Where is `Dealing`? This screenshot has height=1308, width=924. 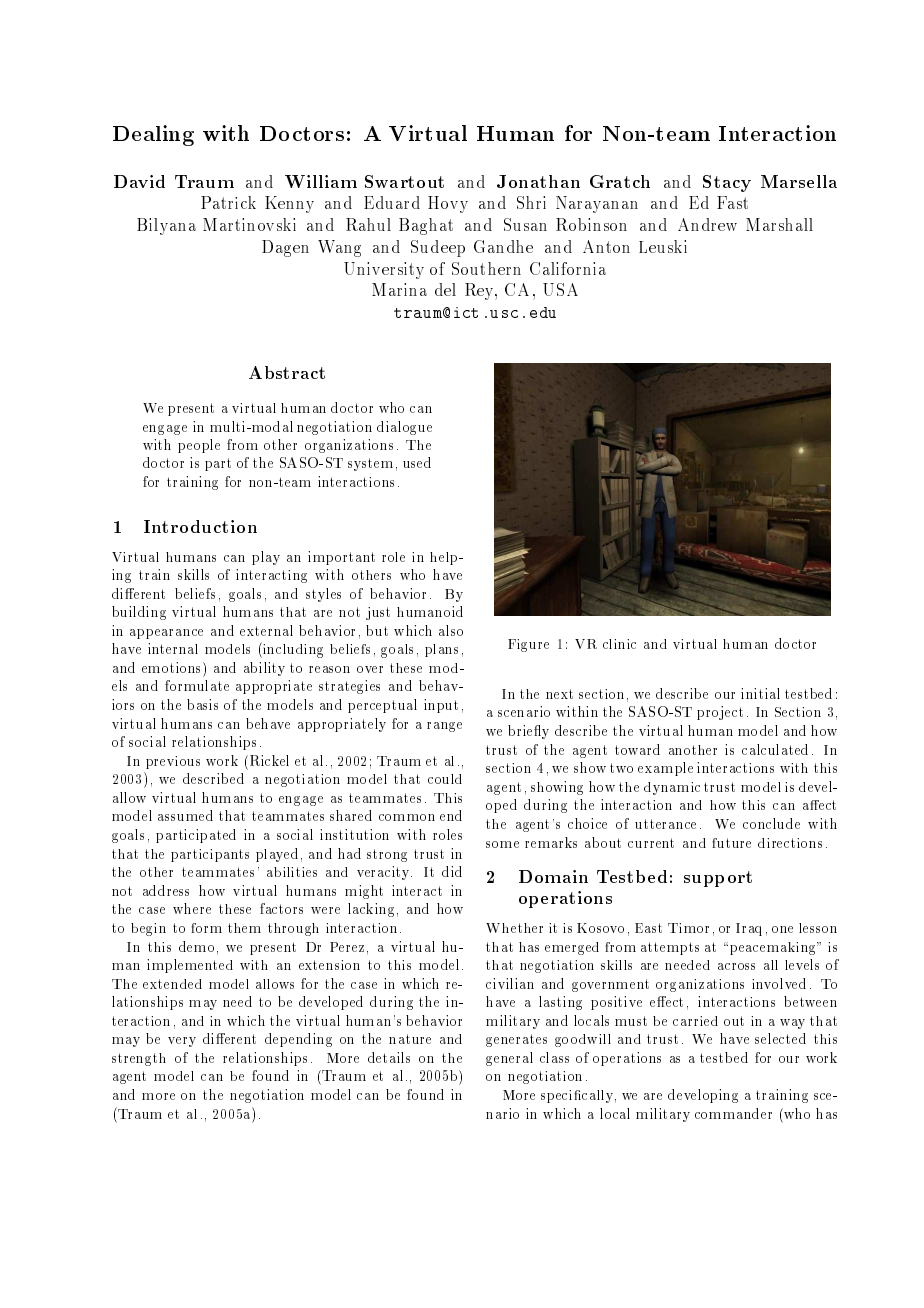
Dealing is located at coordinates (153, 135).
